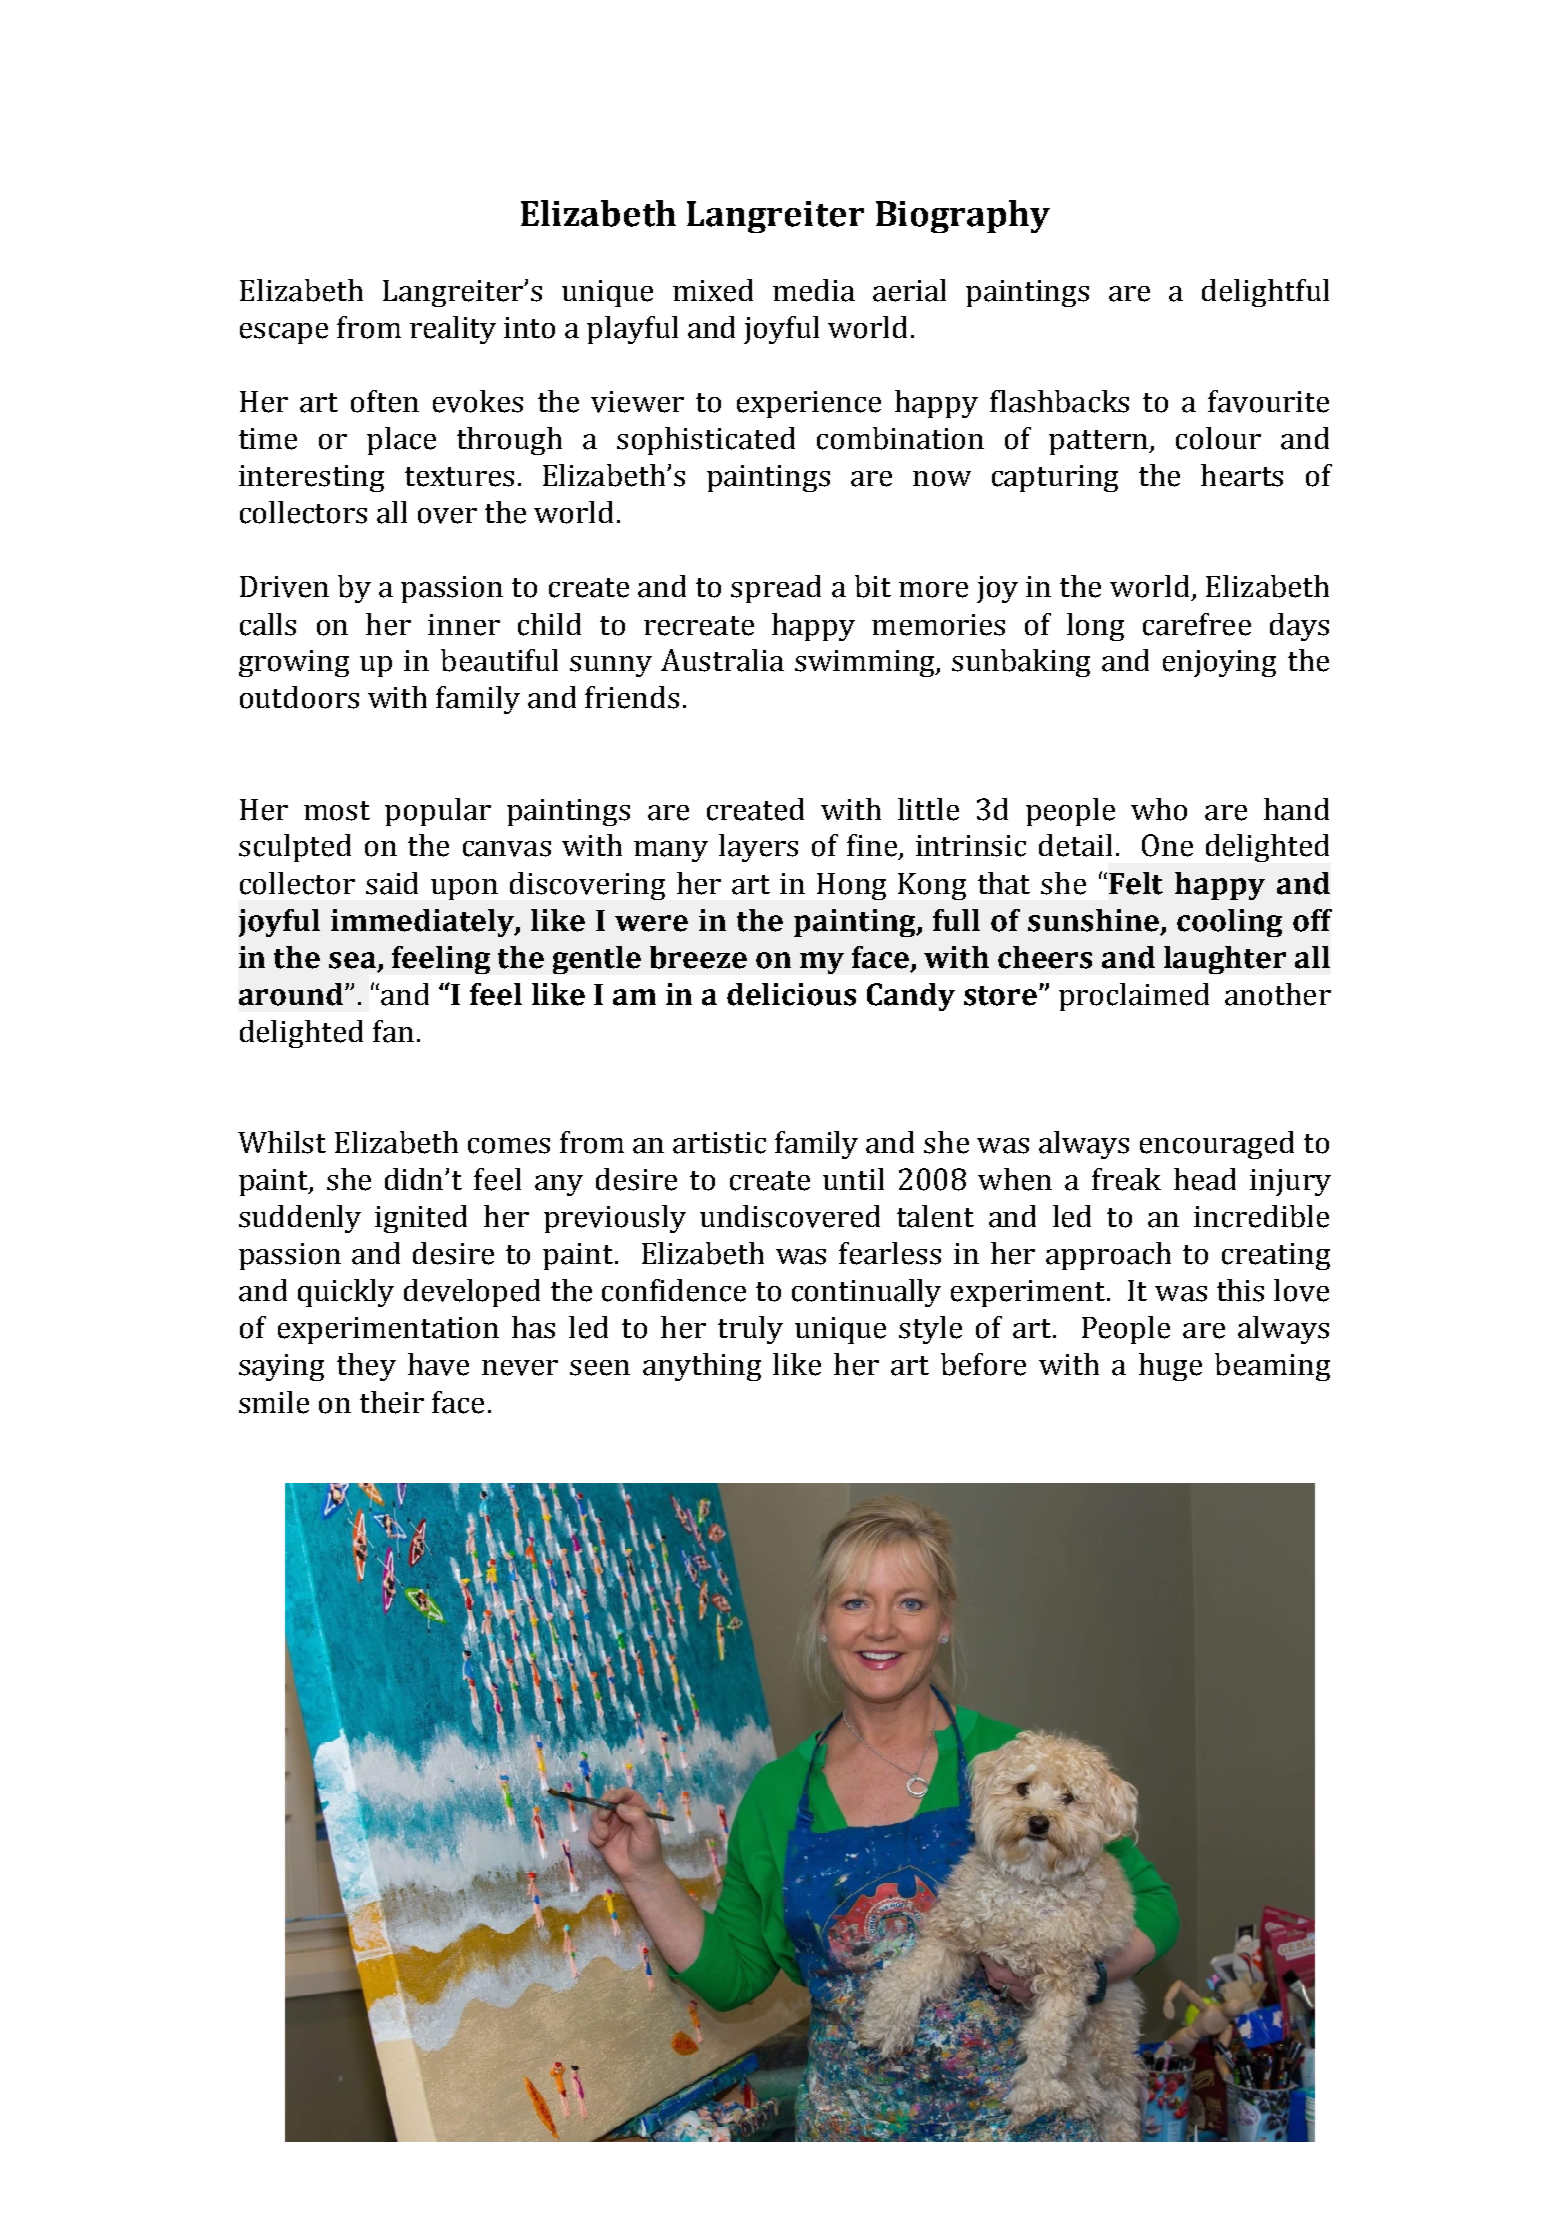 This document has height=2217, width=1567. I want to click on delightful, so click(1265, 293).
